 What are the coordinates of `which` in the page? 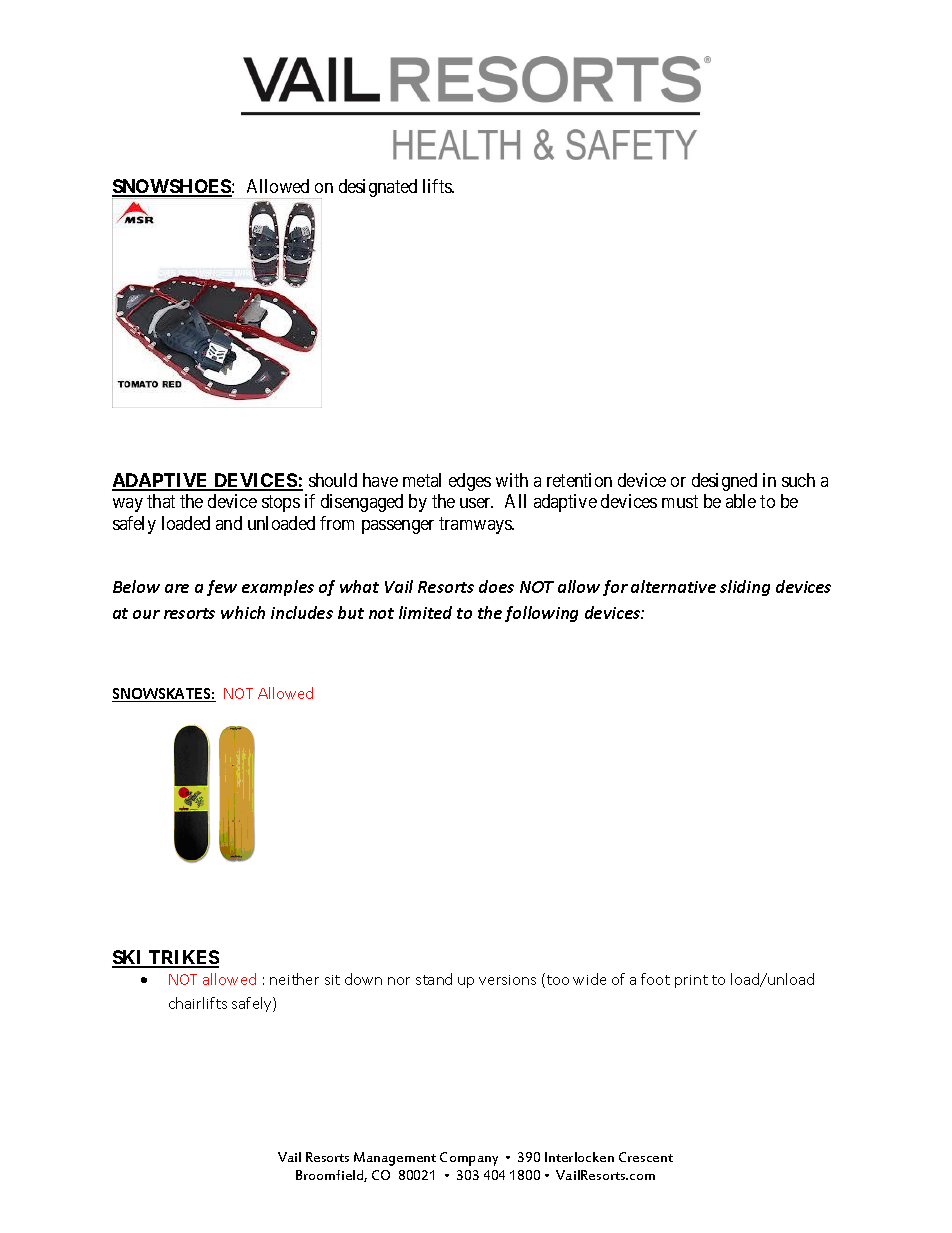 It's located at (243, 612).
